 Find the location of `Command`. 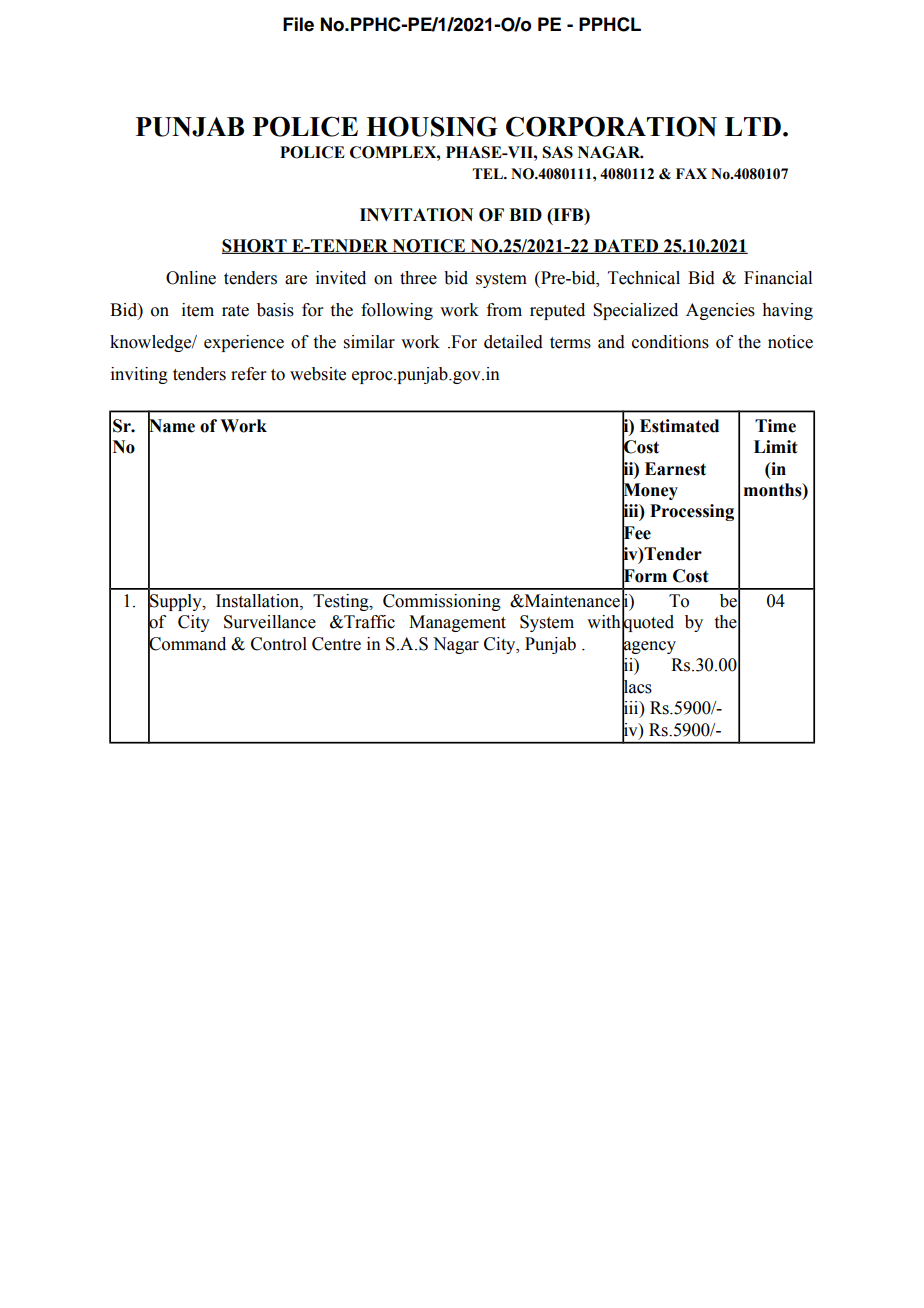

Command is located at coordinates (187, 643).
